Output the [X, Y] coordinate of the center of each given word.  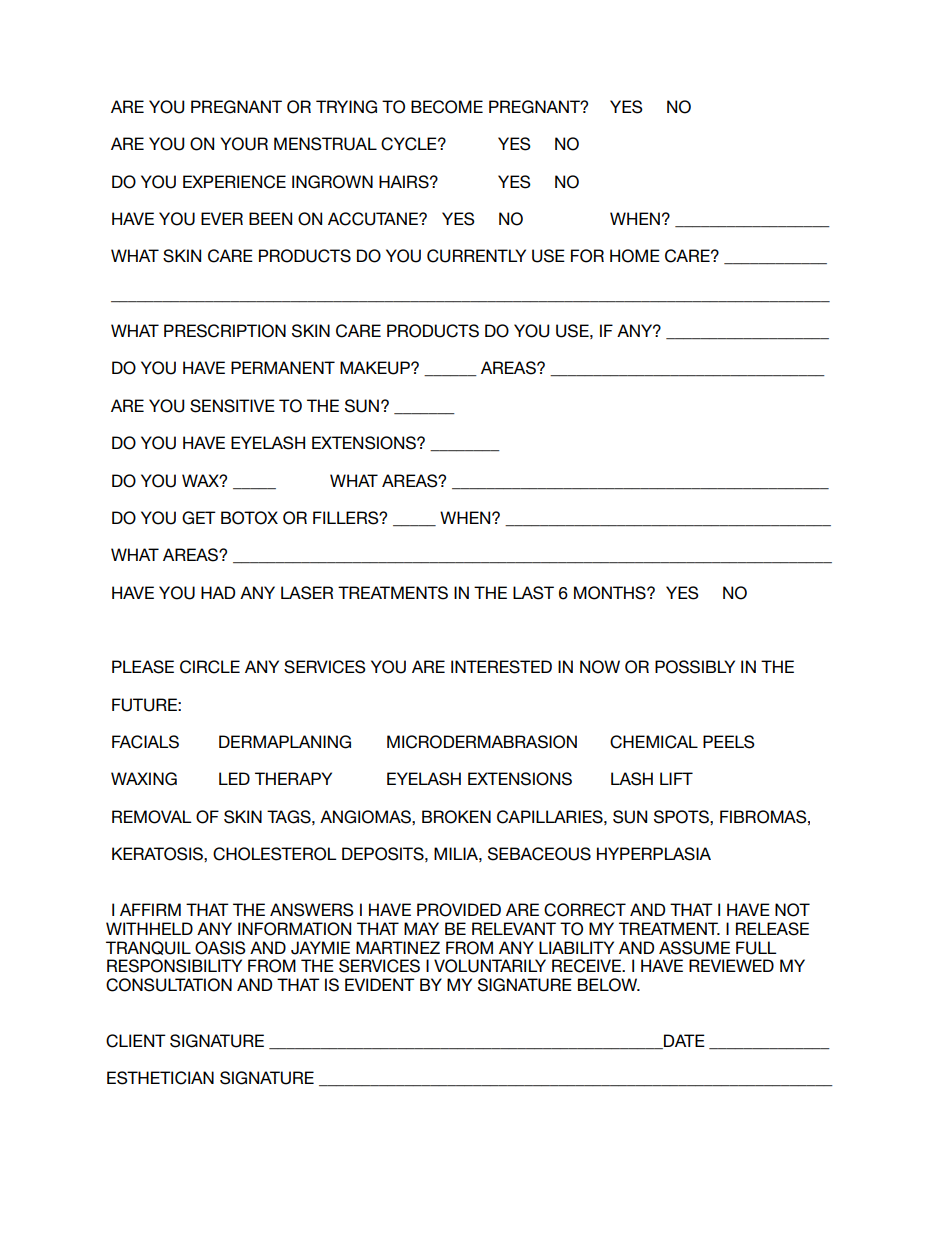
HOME [635, 256]
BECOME [447, 107]
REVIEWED [731, 965]
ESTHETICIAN [160, 1078]
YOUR [244, 144]
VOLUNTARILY [490, 966]
